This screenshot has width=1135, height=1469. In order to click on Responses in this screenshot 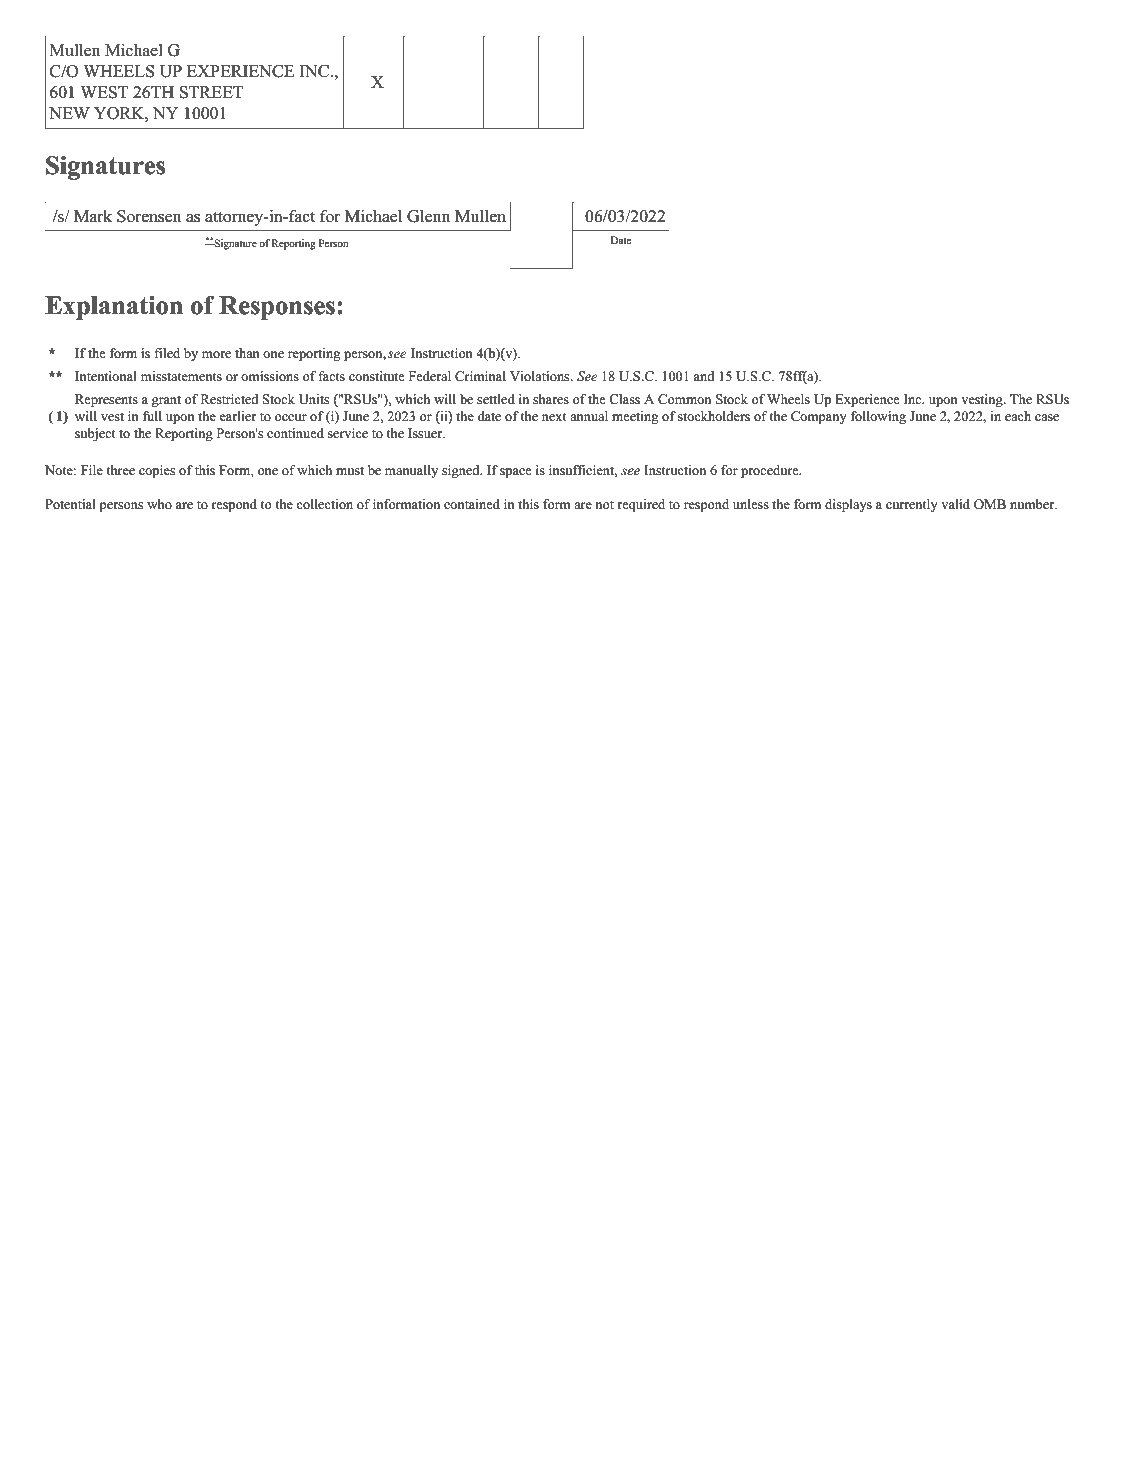, I will do `click(277, 308)`.
